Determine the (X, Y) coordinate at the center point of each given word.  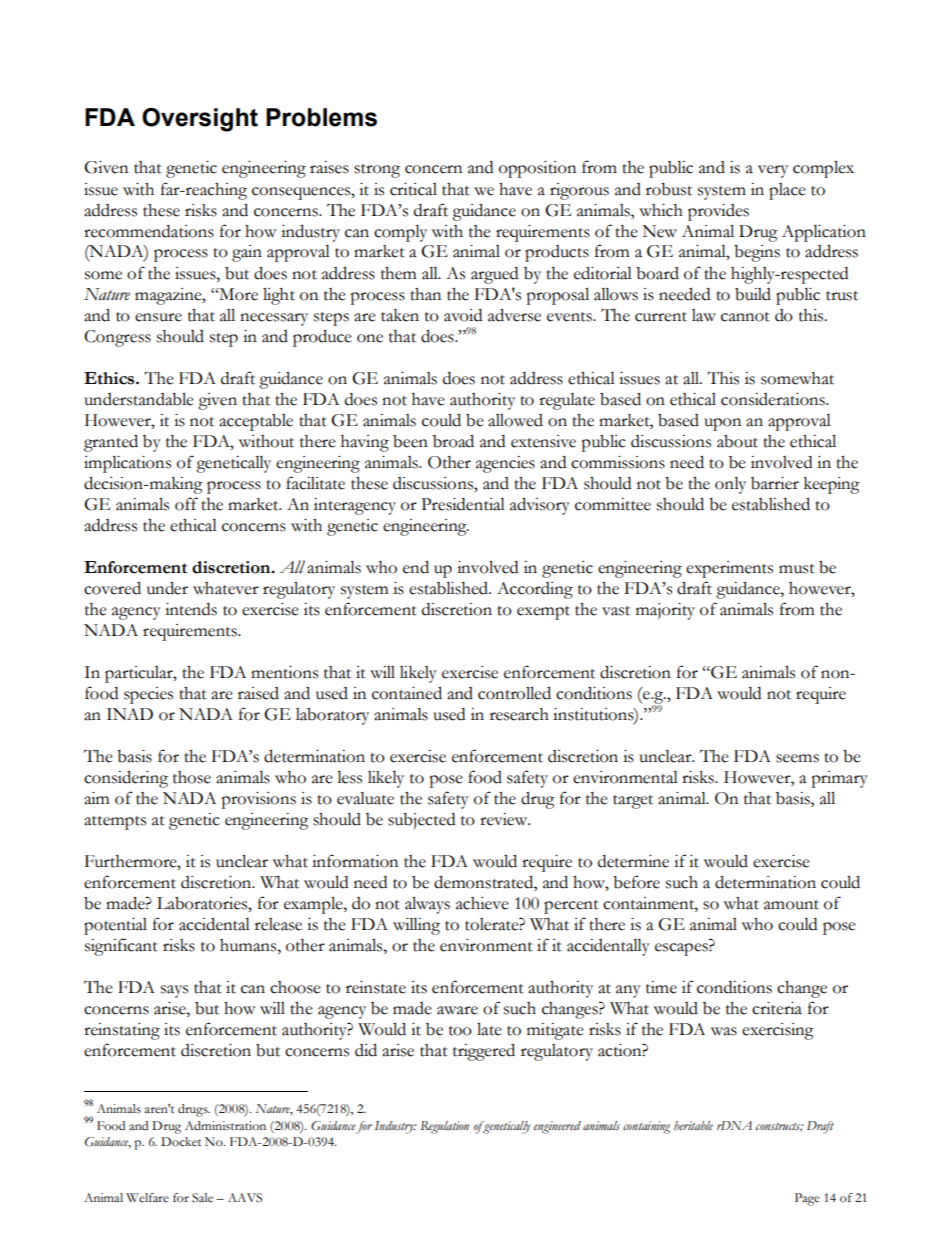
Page (807, 1199)
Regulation (445, 1127)
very (773, 171)
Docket (181, 1142)
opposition (537, 169)
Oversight (200, 120)
